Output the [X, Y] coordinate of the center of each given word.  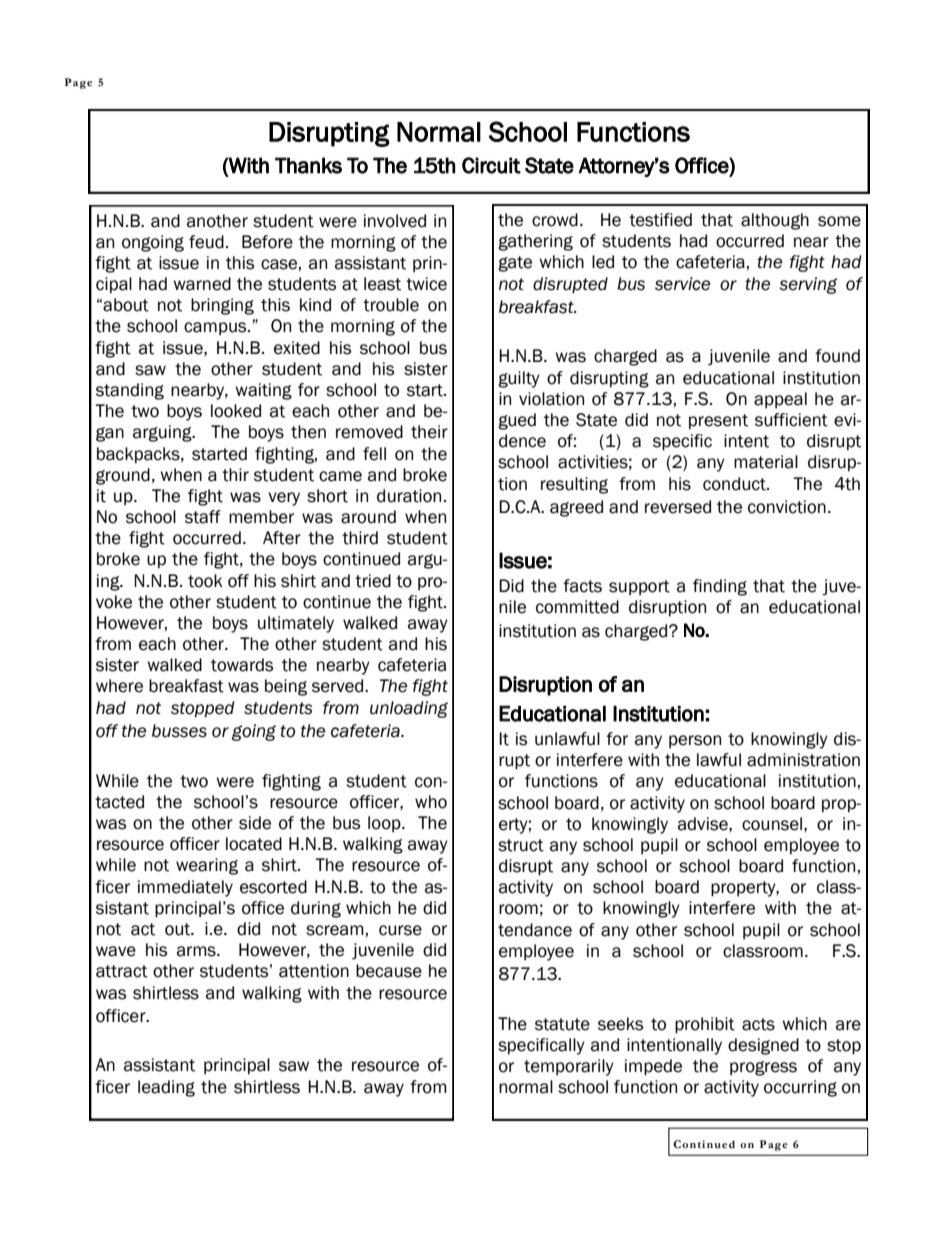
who [431, 802]
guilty [519, 379]
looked [236, 411]
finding [720, 587]
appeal [780, 400]
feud [206, 242]
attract [122, 971]
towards [242, 665]
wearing [207, 866]
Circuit [491, 165]
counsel [772, 824]
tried [373, 581]
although [775, 221]
